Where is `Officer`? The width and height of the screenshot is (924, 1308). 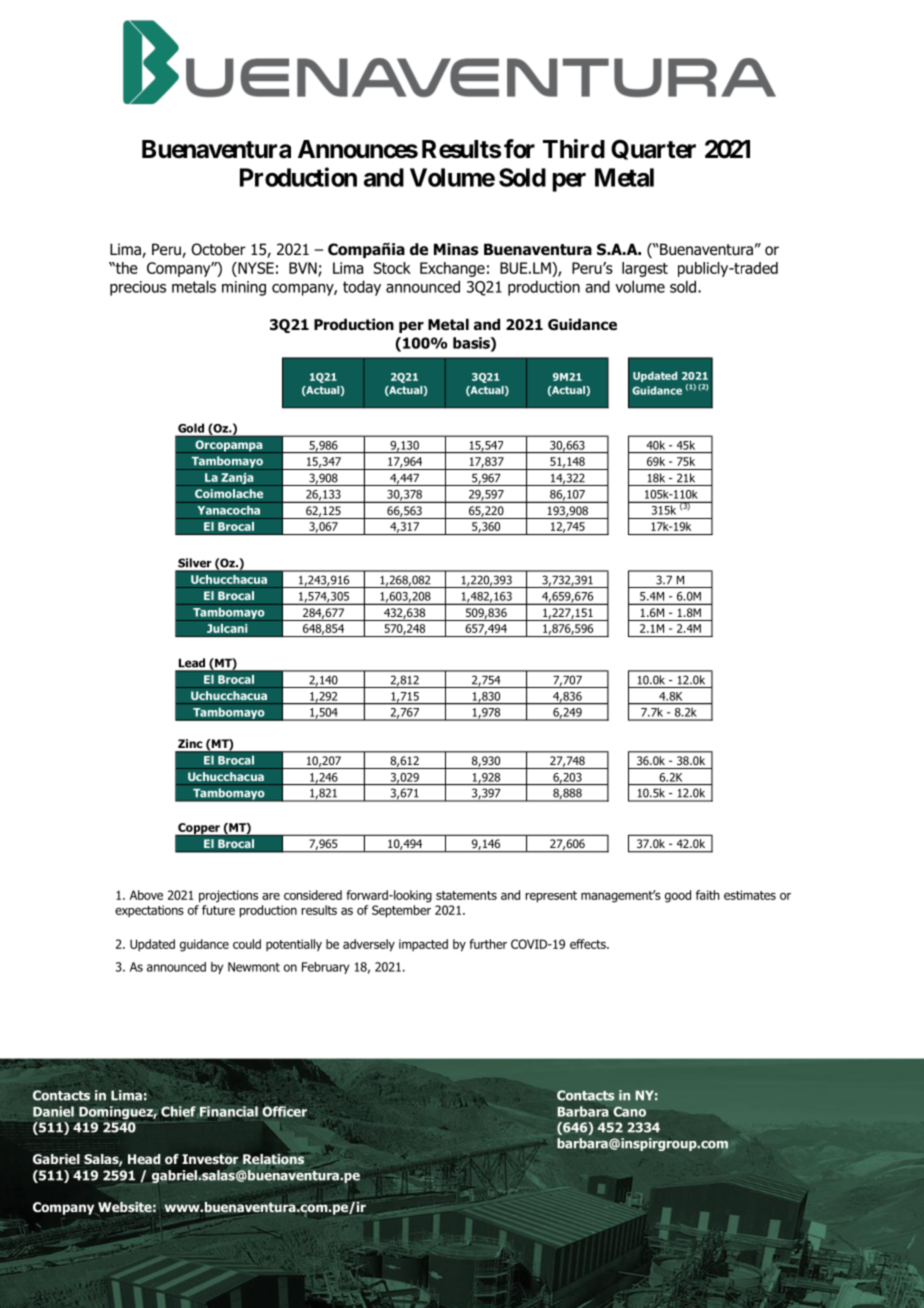
Officer is located at coordinates (284, 1111).
